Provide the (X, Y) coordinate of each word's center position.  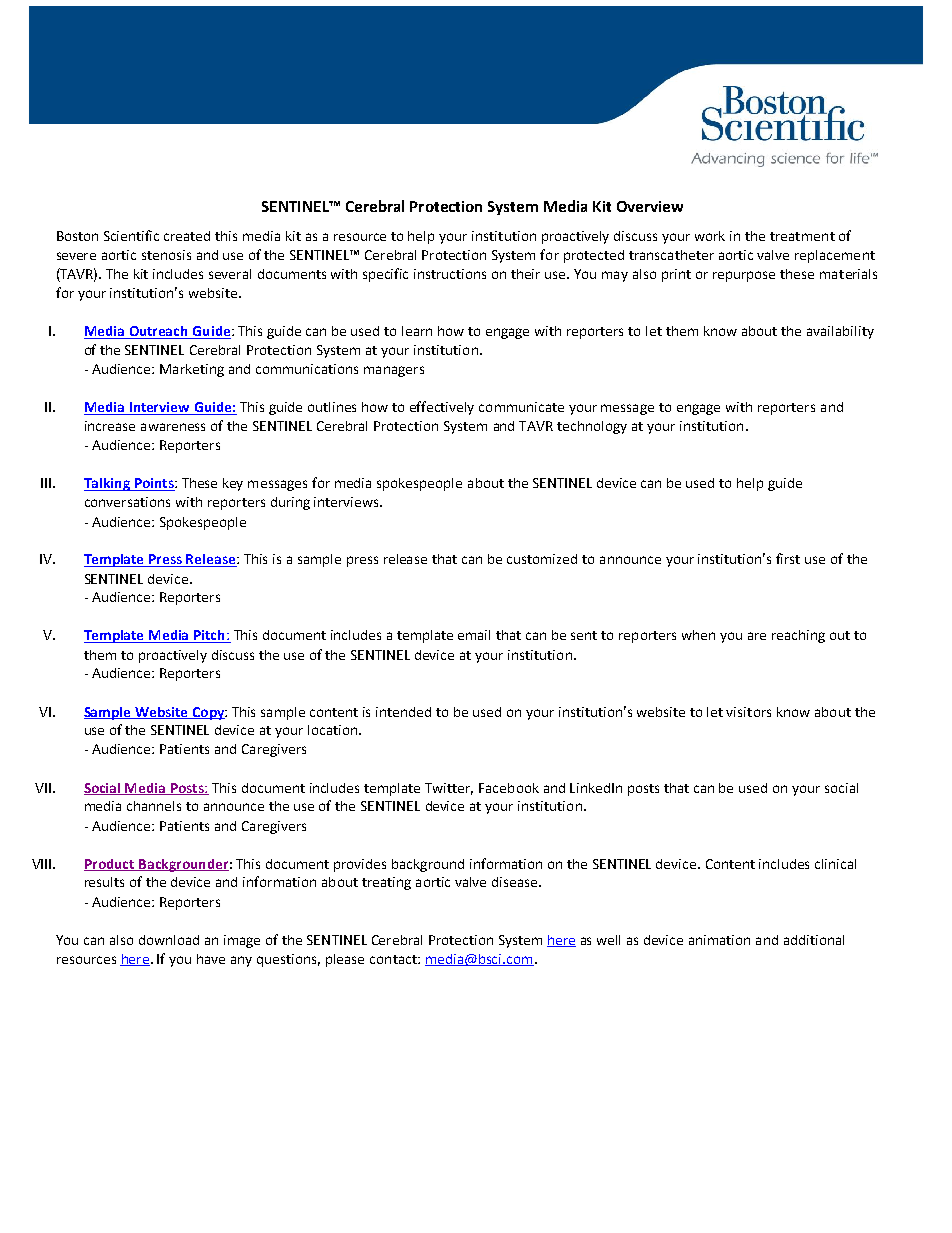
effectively (442, 408)
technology (592, 427)
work (710, 236)
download (169, 940)
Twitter (449, 789)
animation (719, 940)
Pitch (209, 636)
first (788, 558)
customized (542, 559)
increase (110, 426)
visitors (748, 712)
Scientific (131, 235)
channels (154, 806)
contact (394, 959)
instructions (450, 274)
